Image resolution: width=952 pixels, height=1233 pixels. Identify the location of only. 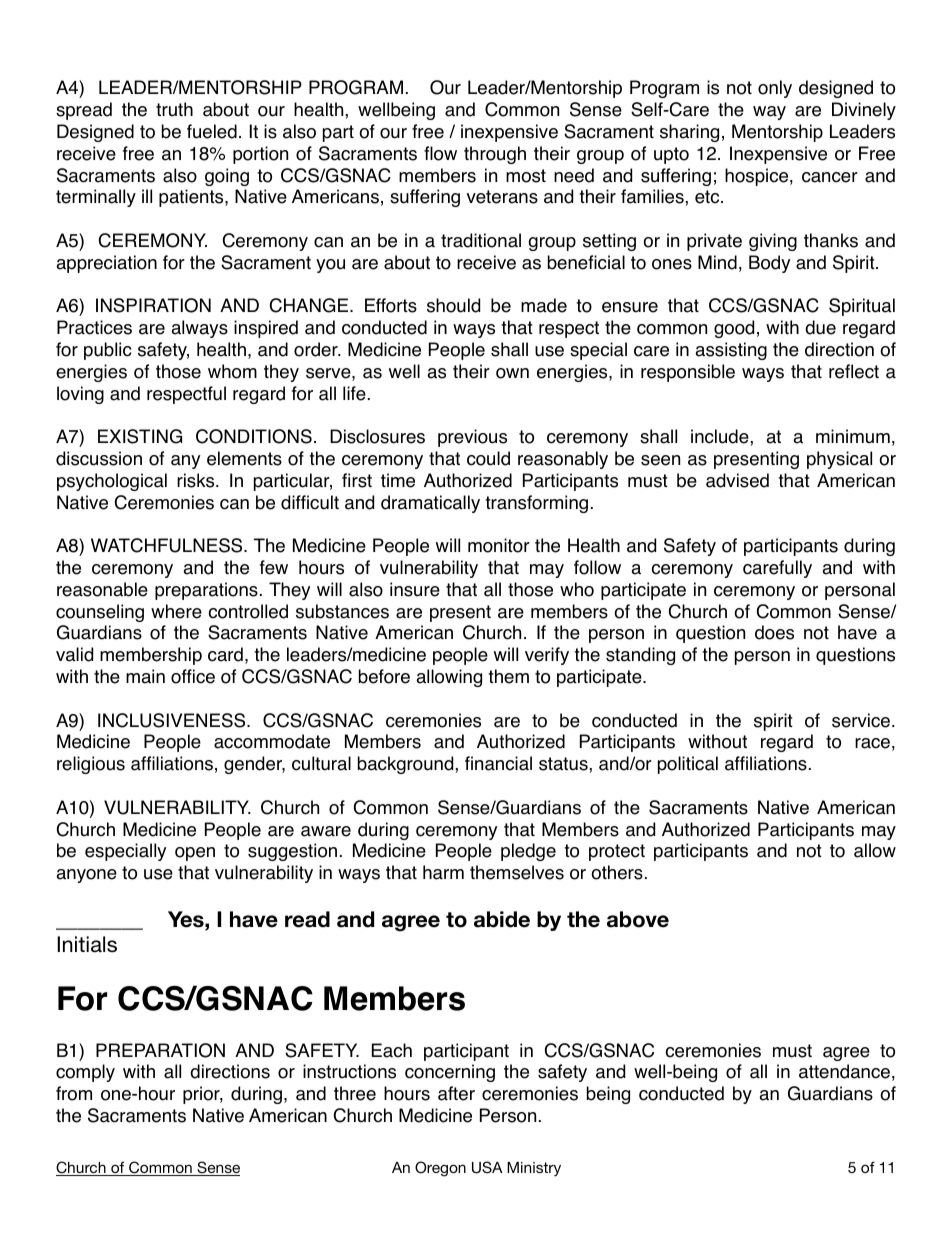
(775, 89).
